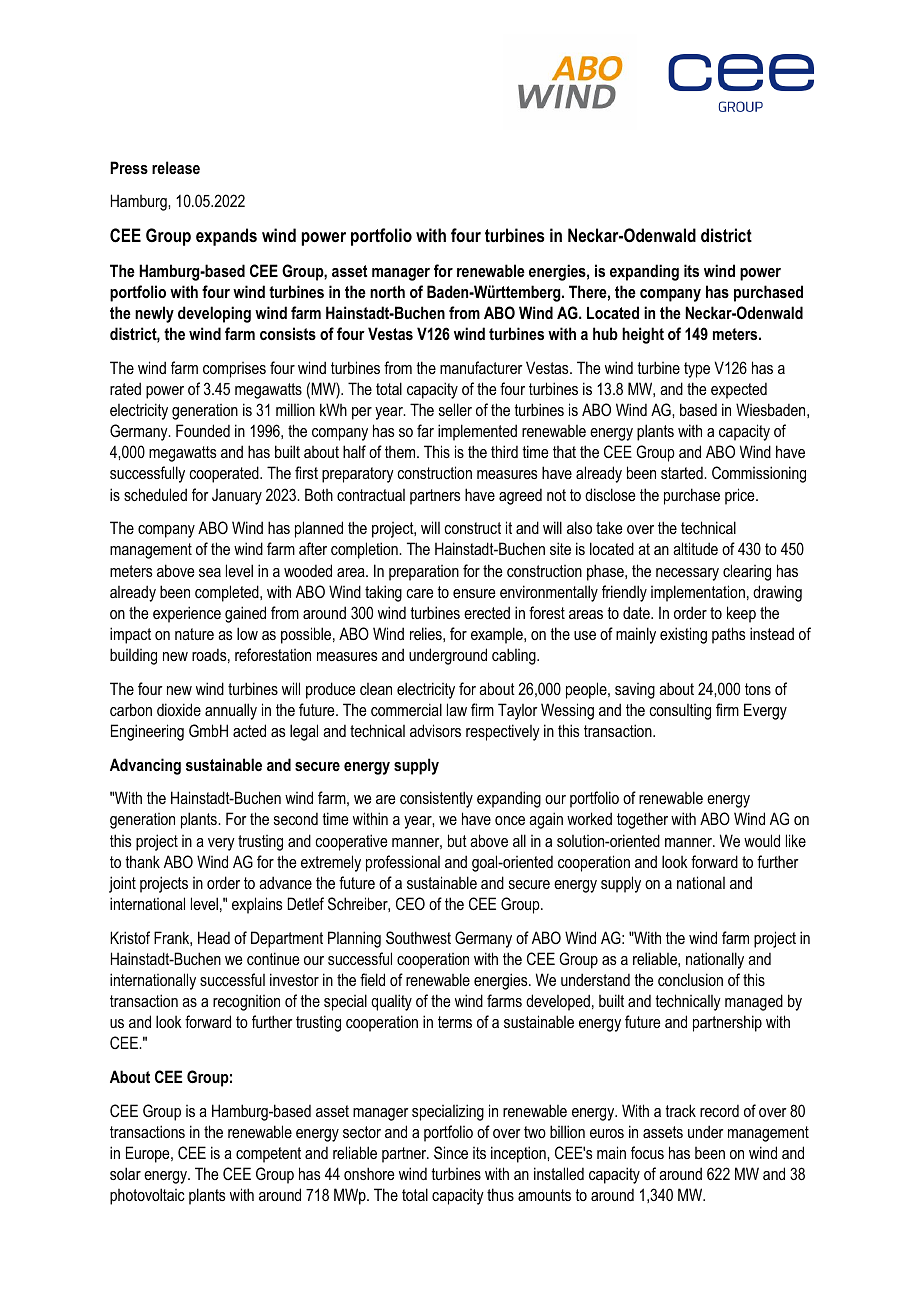  What do you see at coordinates (698, 593) in the screenshot?
I see `implementation` at bounding box center [698, 593].
